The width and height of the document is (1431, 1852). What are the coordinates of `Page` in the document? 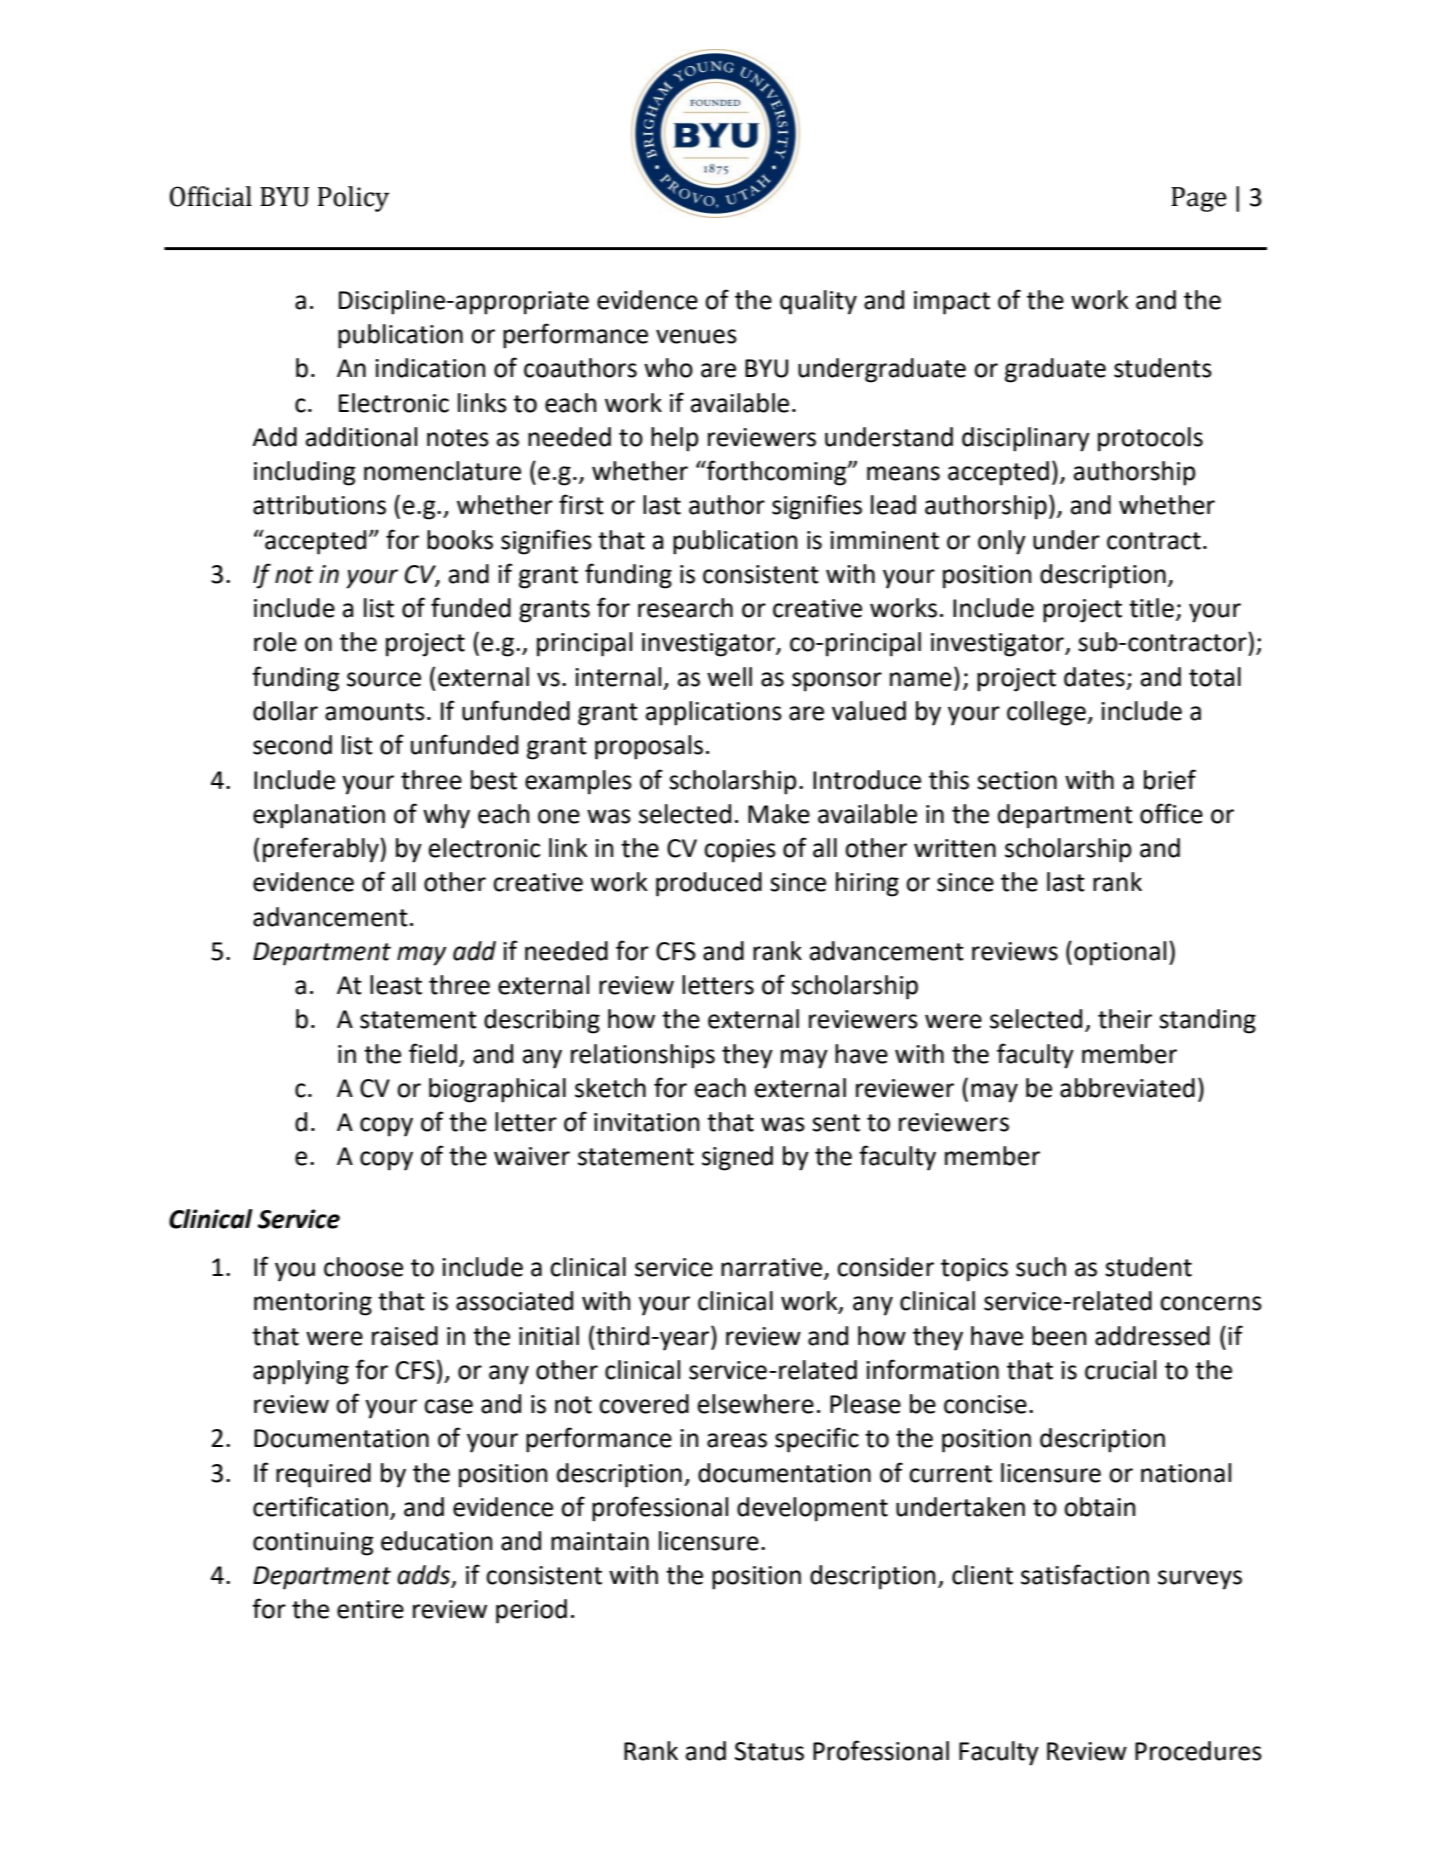 It's located at (1199, 199).
